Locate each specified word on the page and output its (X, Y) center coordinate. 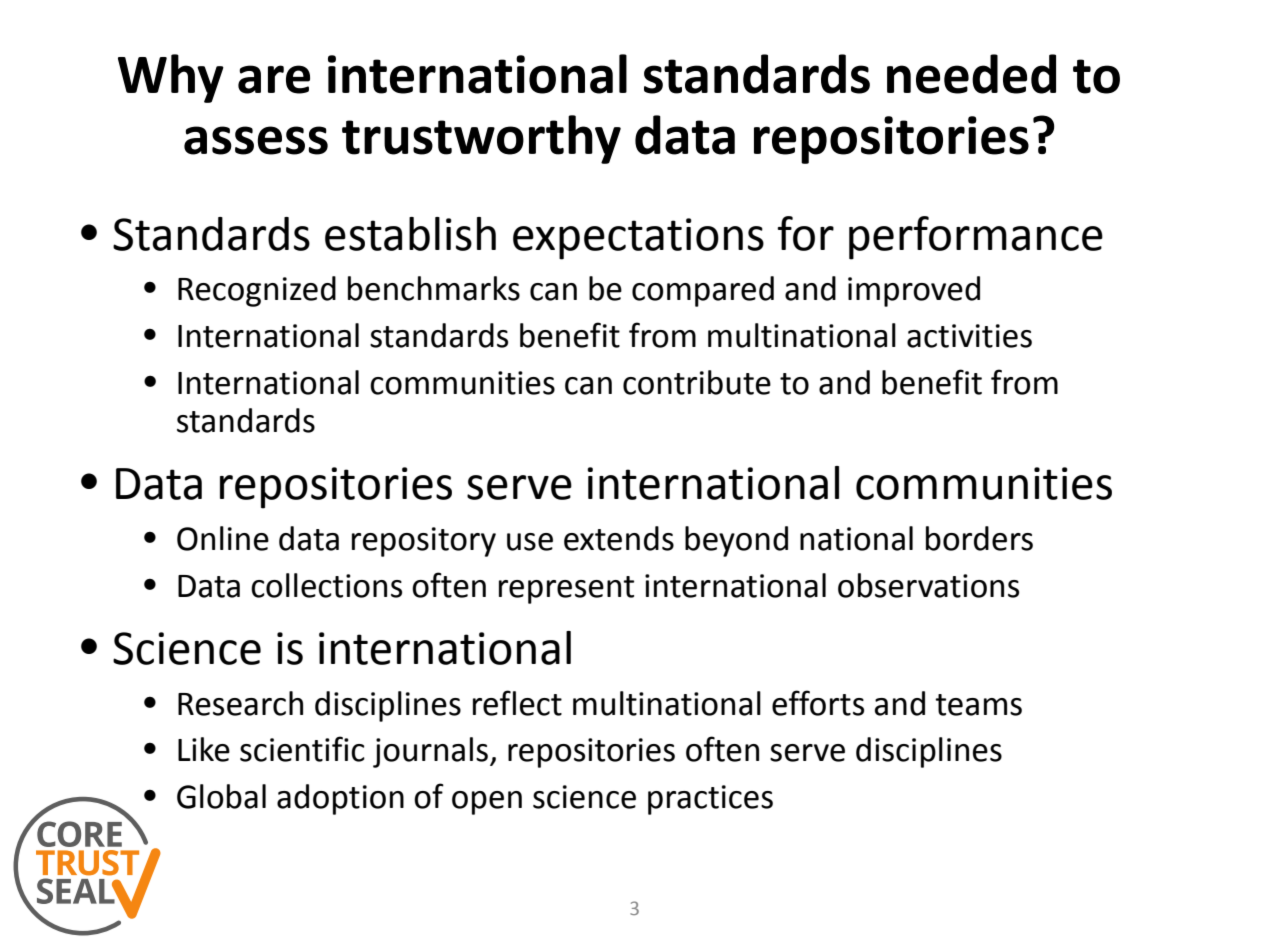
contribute (697, 382)
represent (566, 590)
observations (928, 585)
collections (326, 585)
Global (221, 796)
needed (971, 74)
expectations (638, 239)
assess (256, 140)
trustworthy (481, 139)
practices (710, 800)
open (487, 803)
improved (914, 291)
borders (979, 538)
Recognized (257, 291)
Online (223, 538)
